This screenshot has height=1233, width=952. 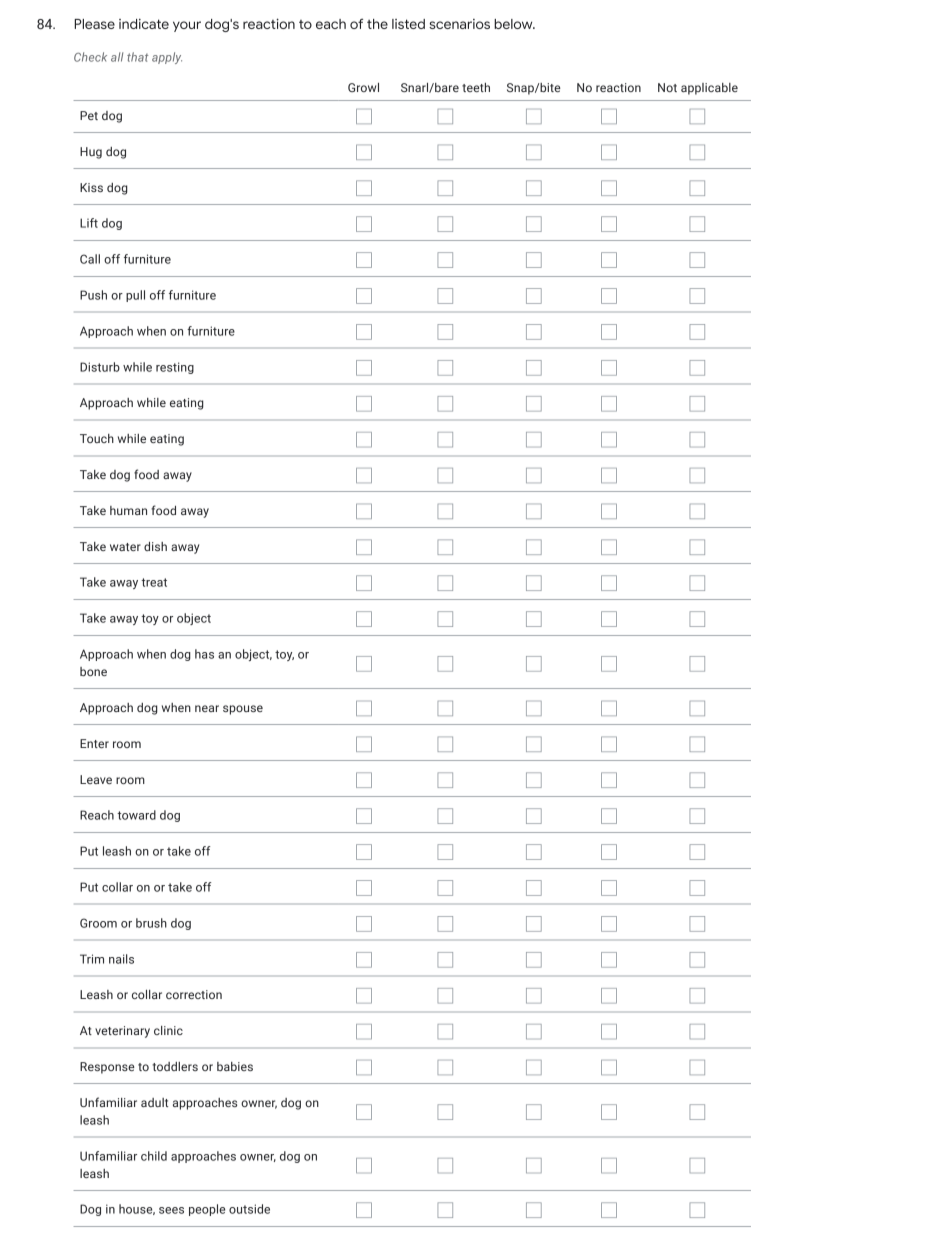 I want to click on listed, so click(x=408, y=24).
